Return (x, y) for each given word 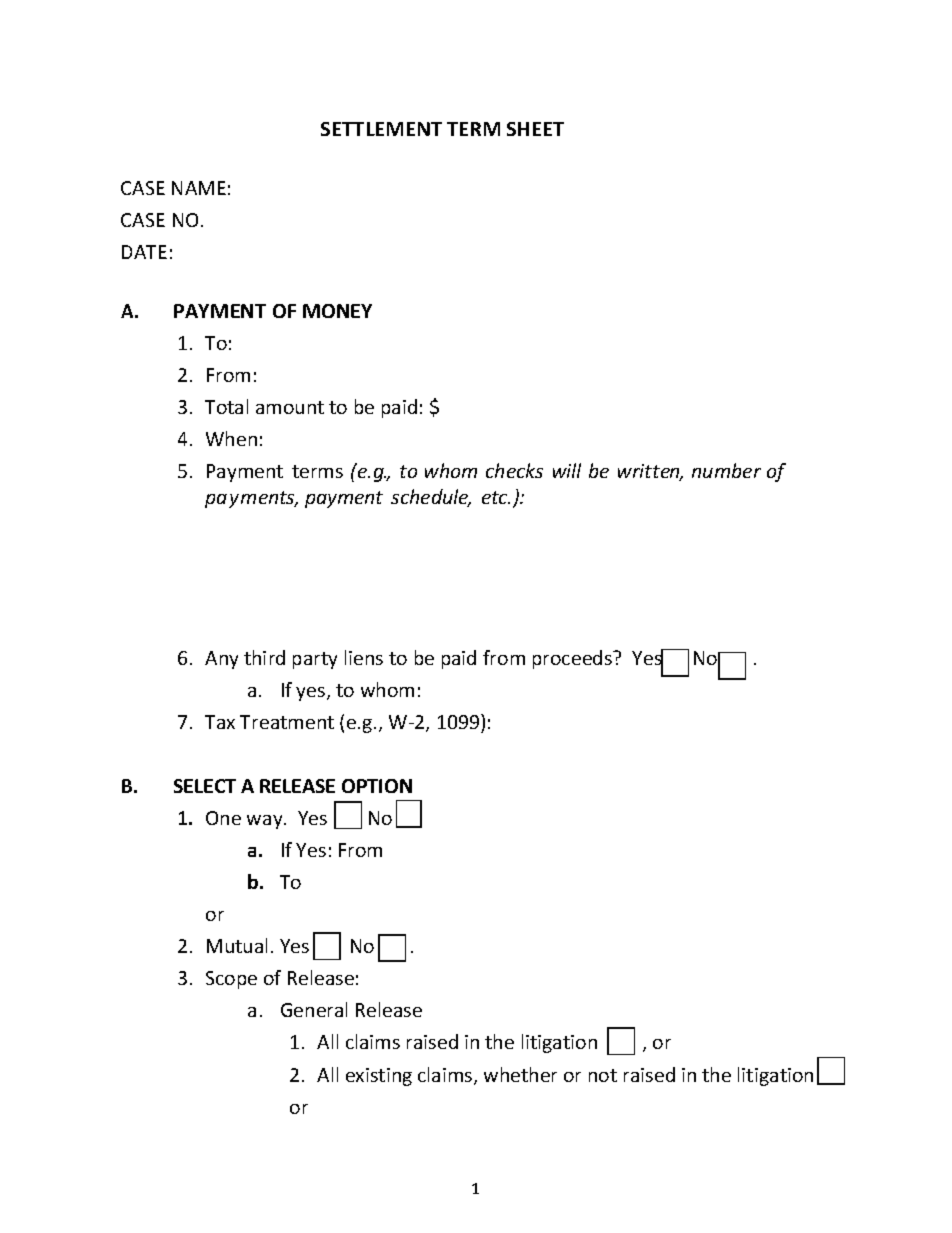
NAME (199, 188)
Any (221, 660)
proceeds (573, 659)
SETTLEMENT (381, 129)
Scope (231, 980)
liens (364, 657)
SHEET (535, 129)
